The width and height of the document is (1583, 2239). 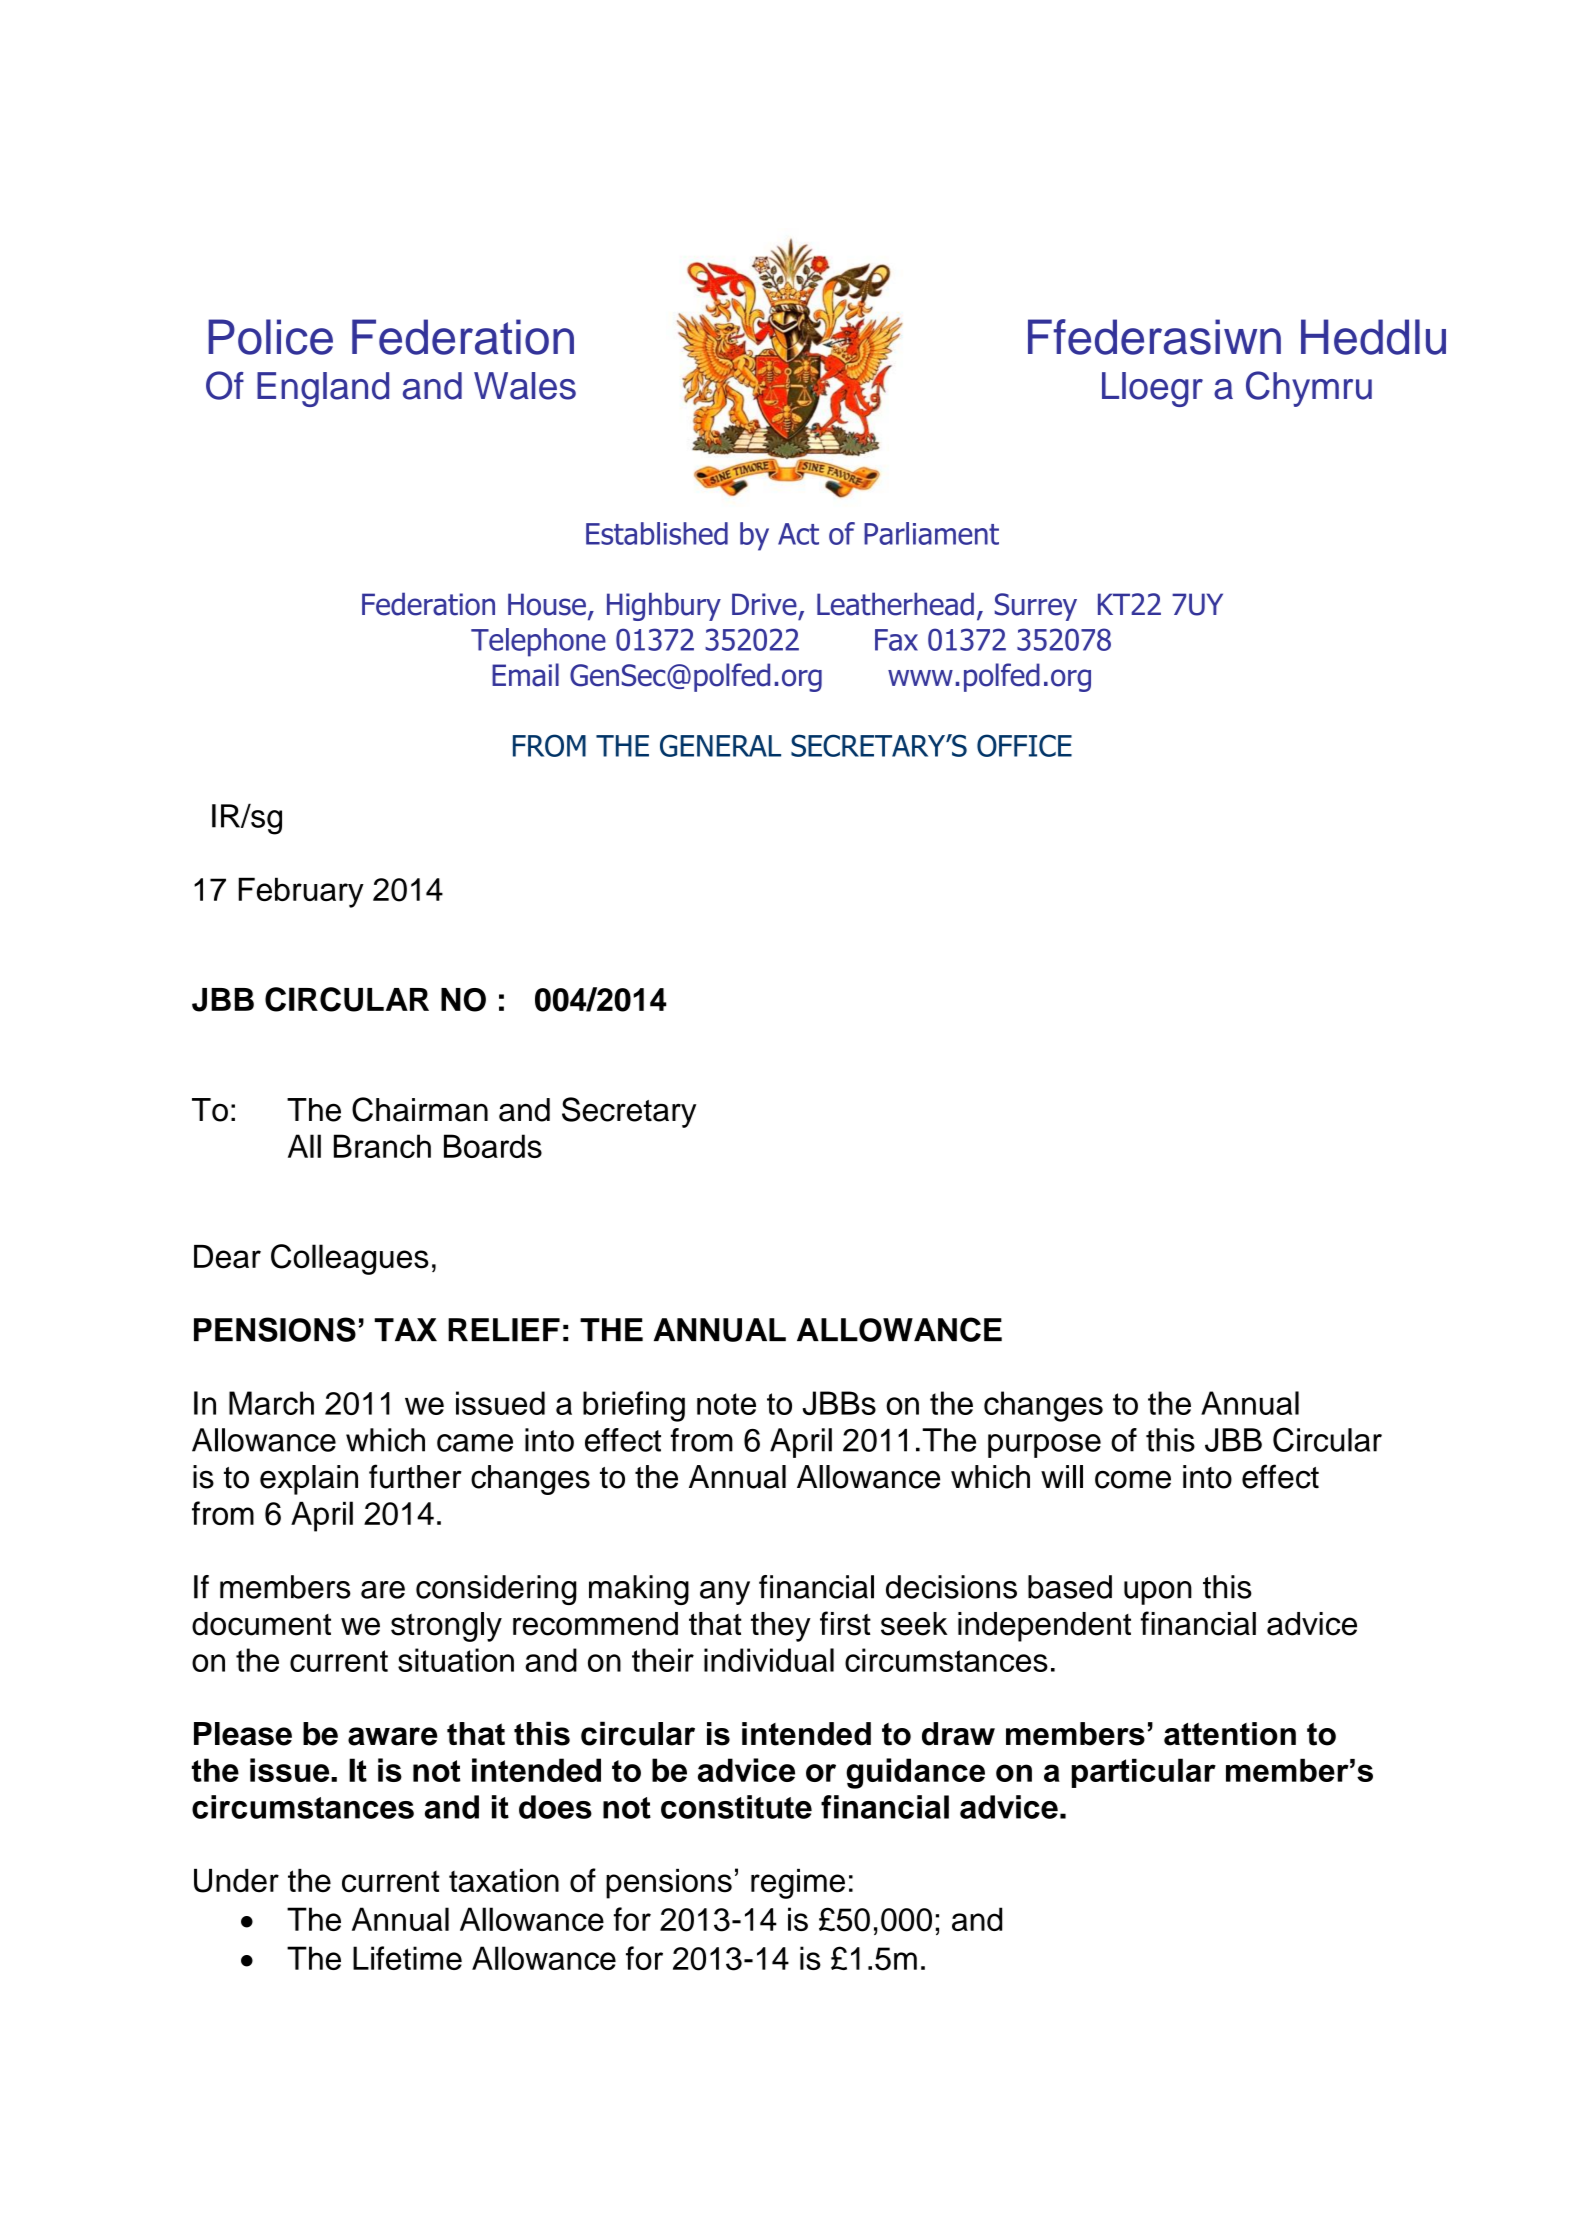 I want to click on Act, so click(x=798, y=534).
